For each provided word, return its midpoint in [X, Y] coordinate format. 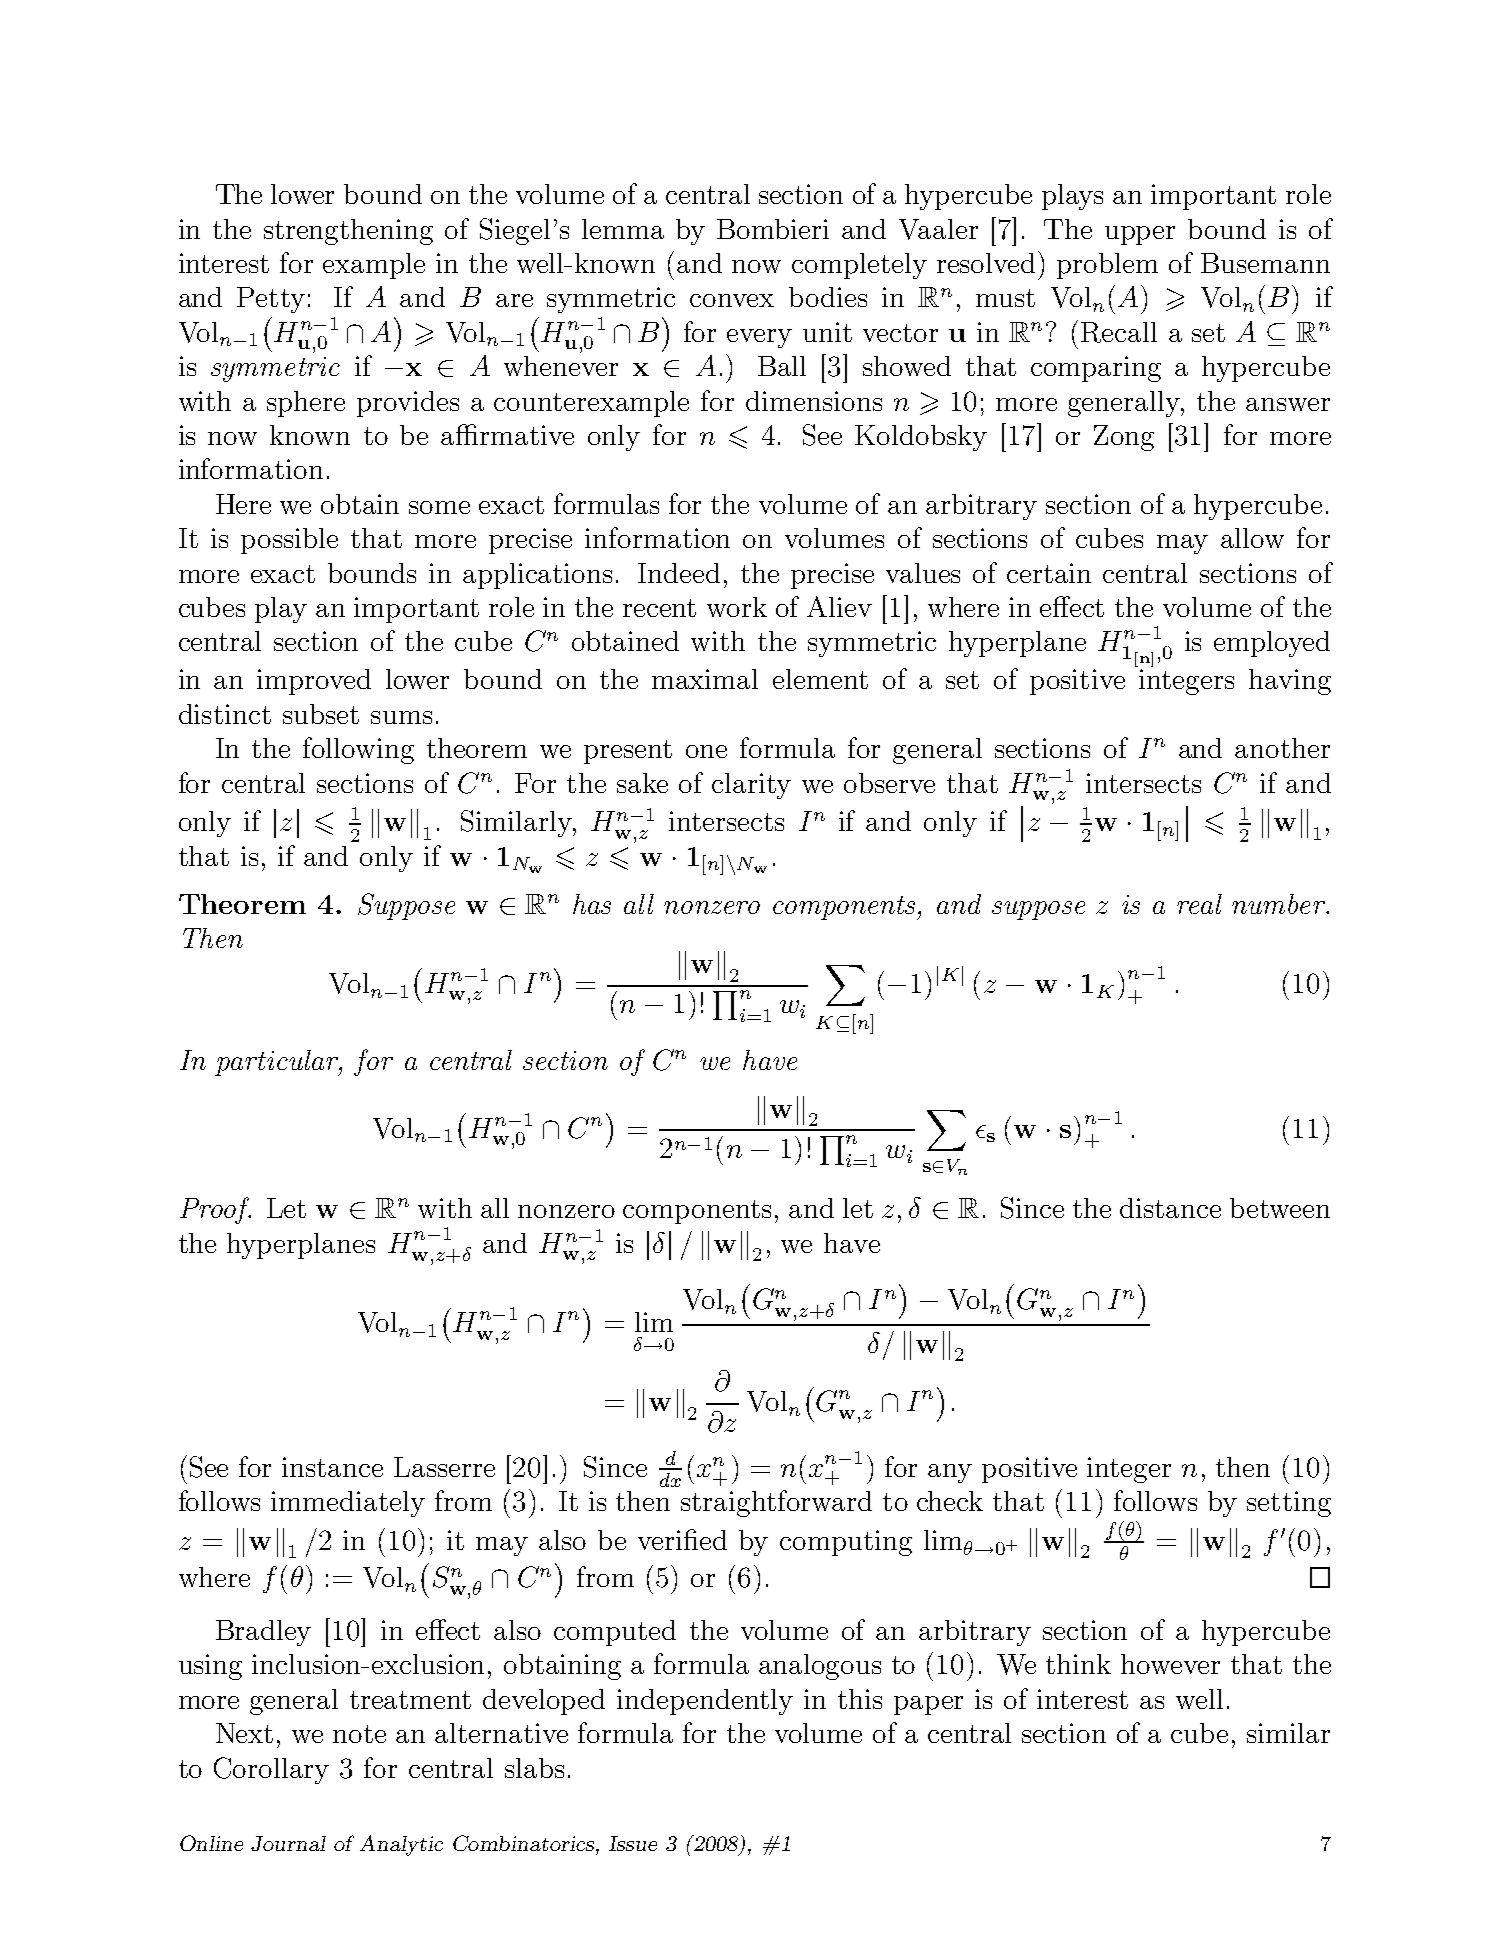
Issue [633, 1843]
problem [1107, 266]
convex [732, 300]
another [1282, 748]
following [358, 750]
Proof [215, 1210]
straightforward [776, 1503]
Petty [271, 300]
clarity [751, 786]
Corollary [271, 1770]
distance [1170, 1208]
